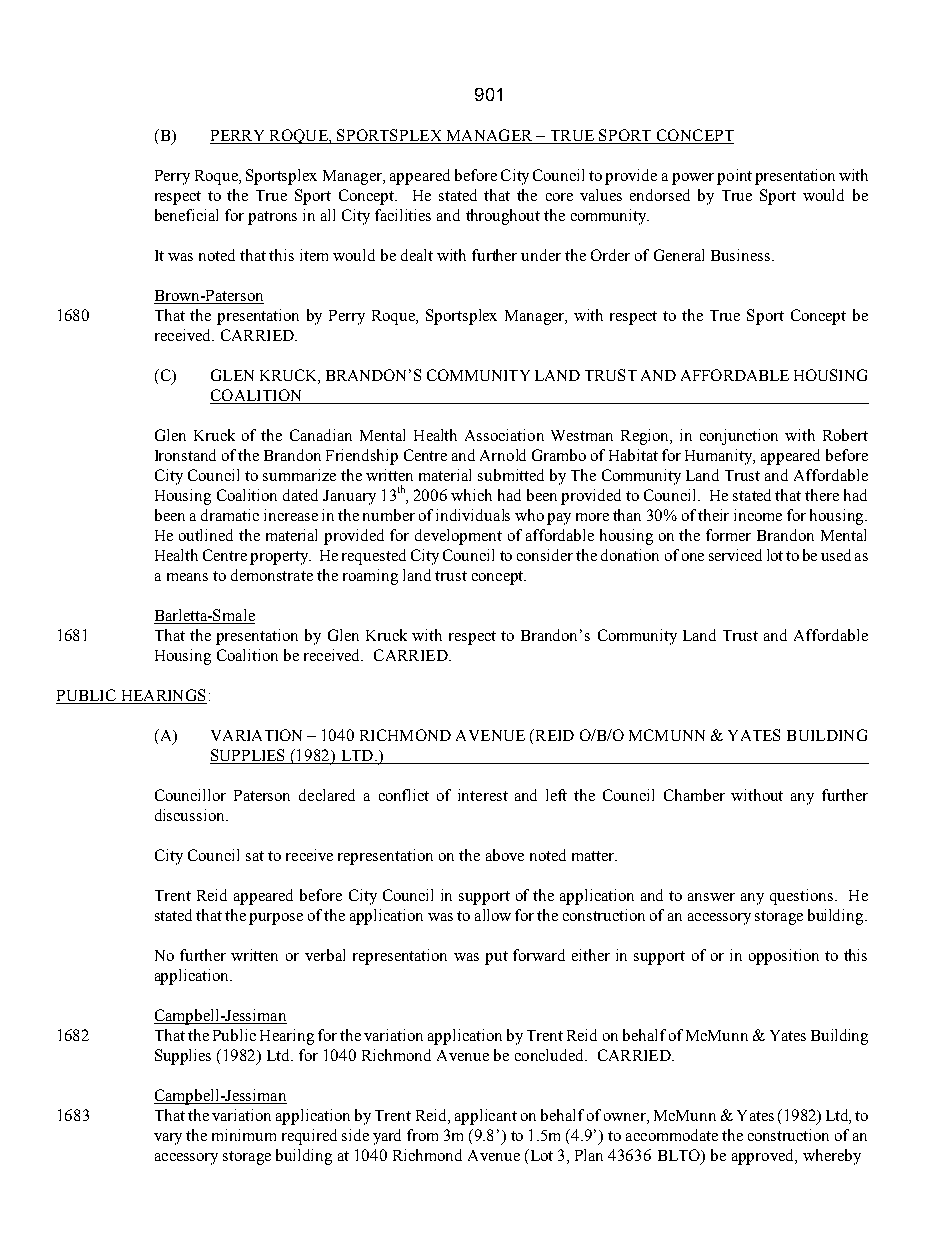  Describe the element at coordinates (244, 1135) in the screenshot. I see `minimum` at that location.
